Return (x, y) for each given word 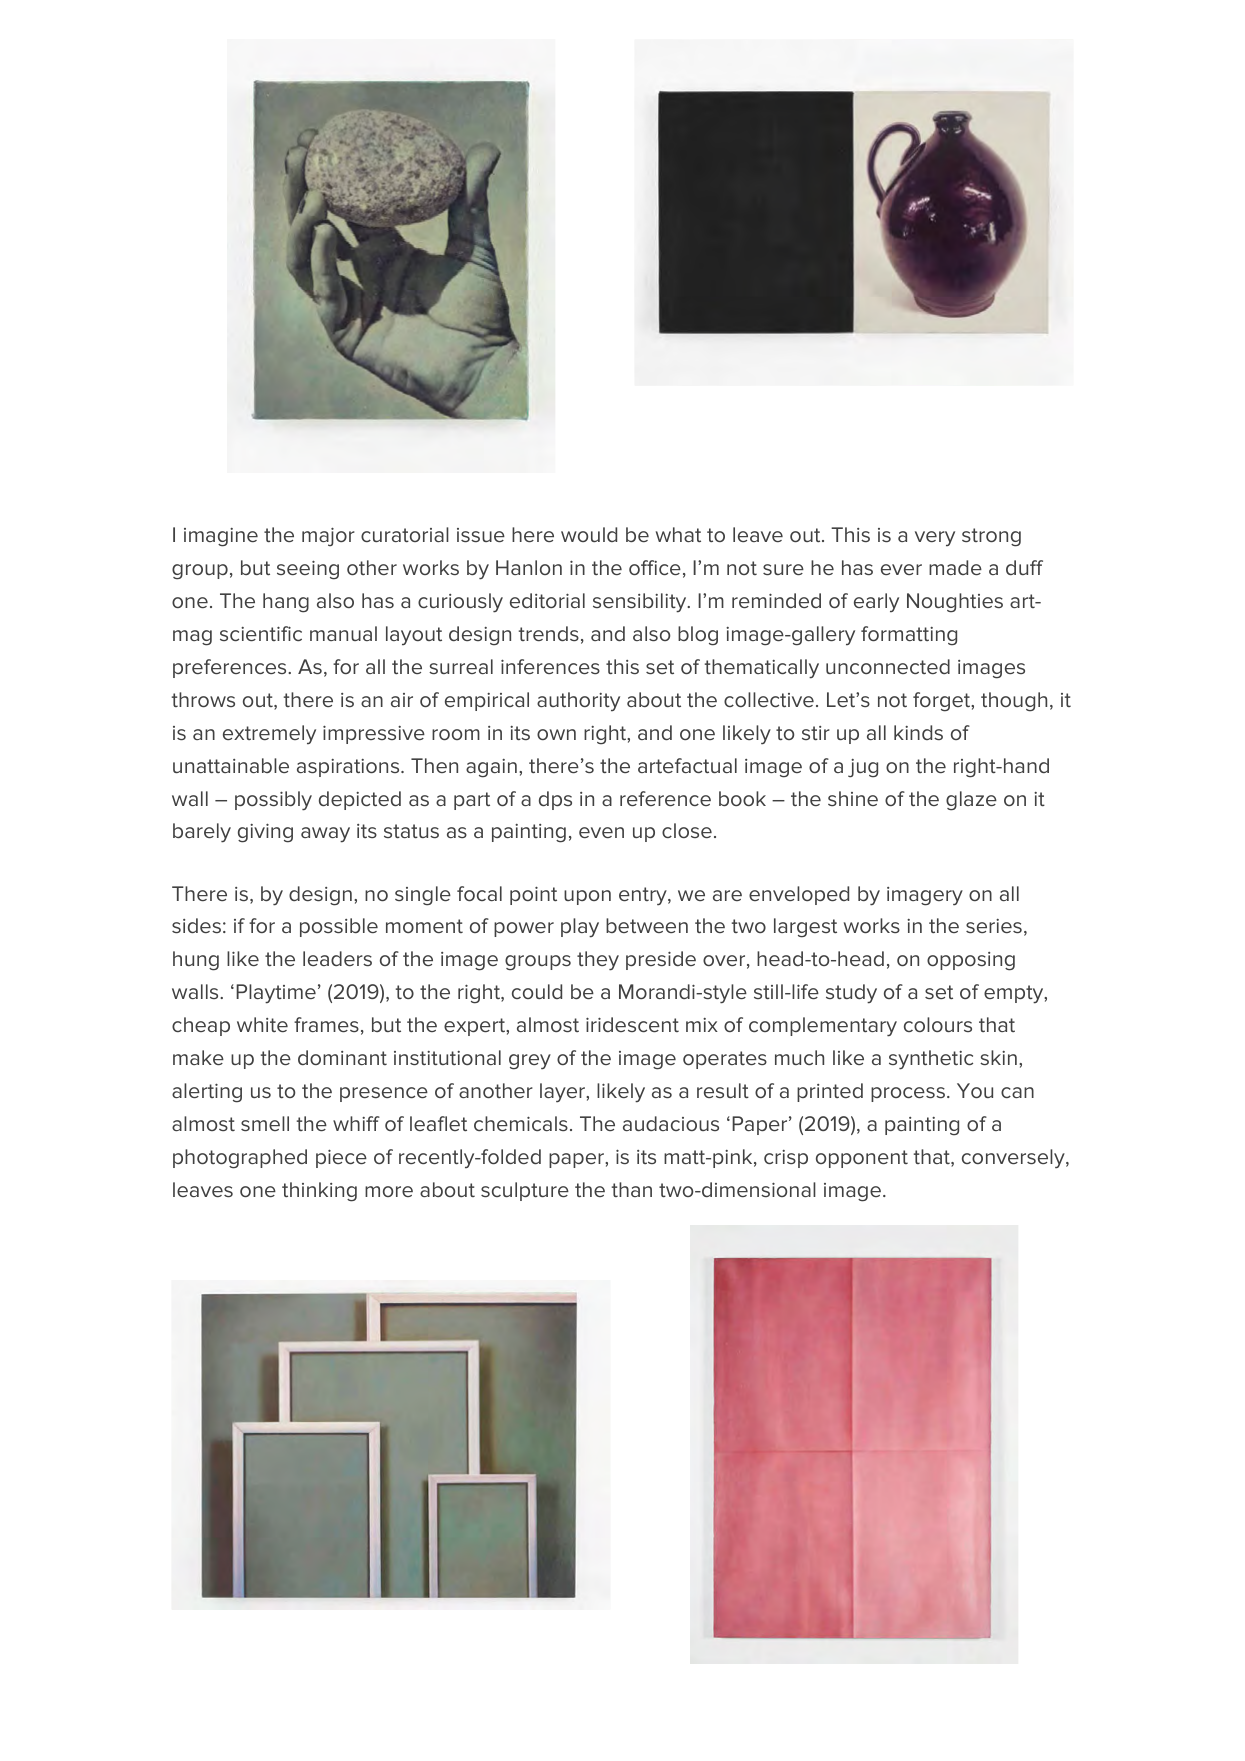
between (647, 925)
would (589, 534)
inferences (550, 666)
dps (555, 800)
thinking (319, 1192)
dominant (342, 1057)
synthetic (931, 1060)
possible (339, 927)
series (994, 926)
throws (203, 699)
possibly (273, 801)
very (935, 538)
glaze (971, 801)
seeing (308, 570)
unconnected (888, 666)
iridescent (632, 1024)
